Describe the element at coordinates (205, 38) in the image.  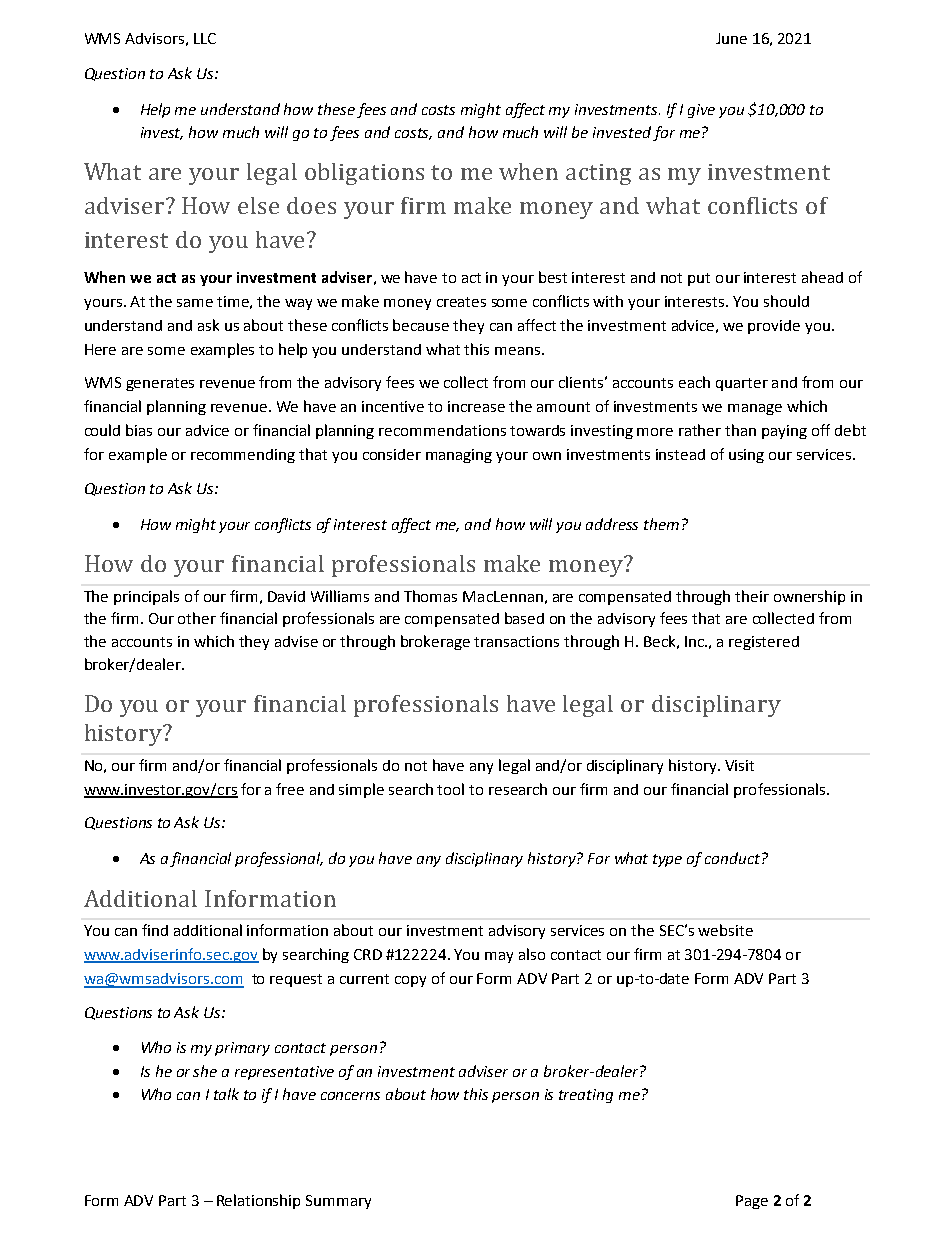
I see `LLC` at that location.
